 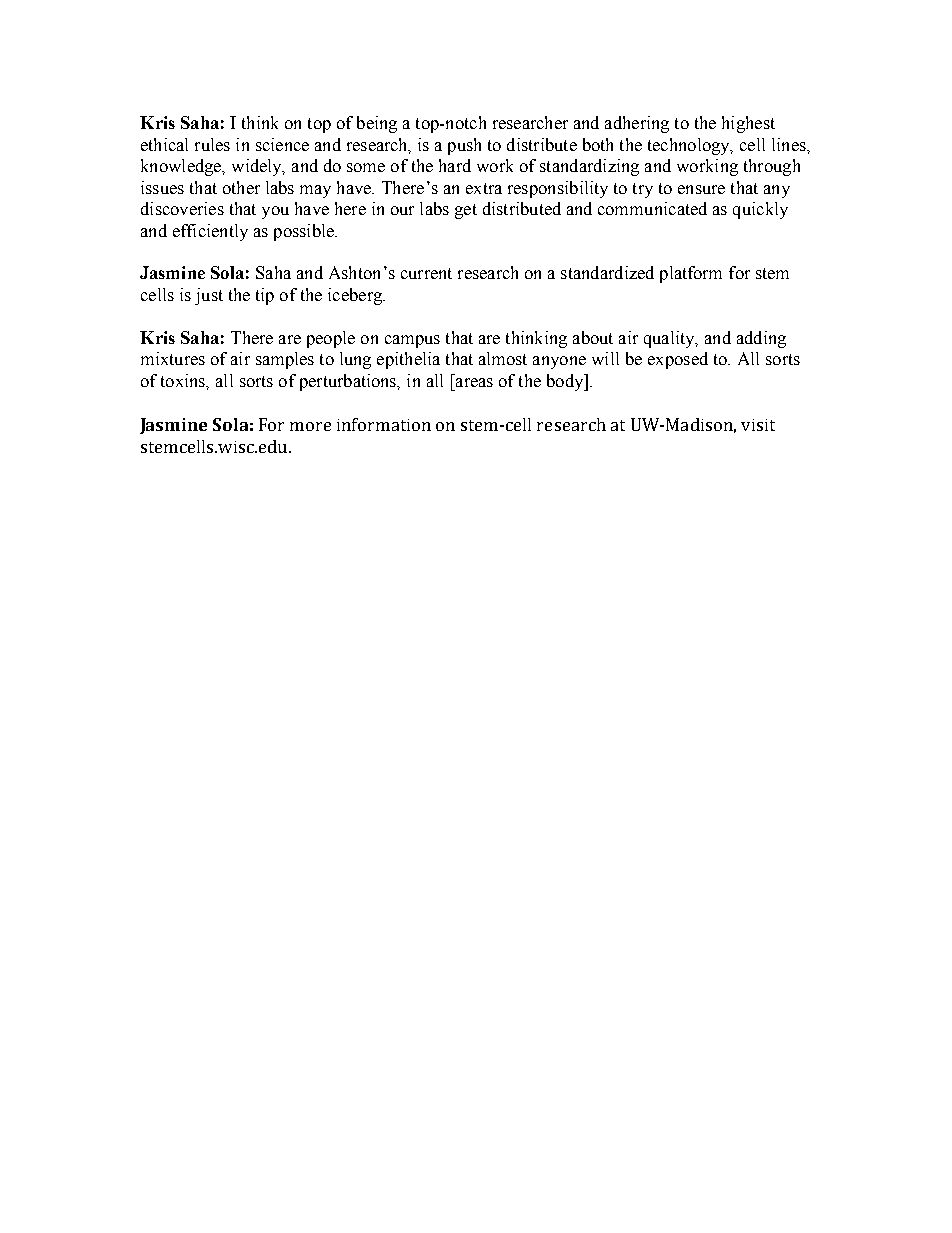 What do you see at coordinates (691, 274) in the document?
I see `platform` at bounding box center [691, 274].
